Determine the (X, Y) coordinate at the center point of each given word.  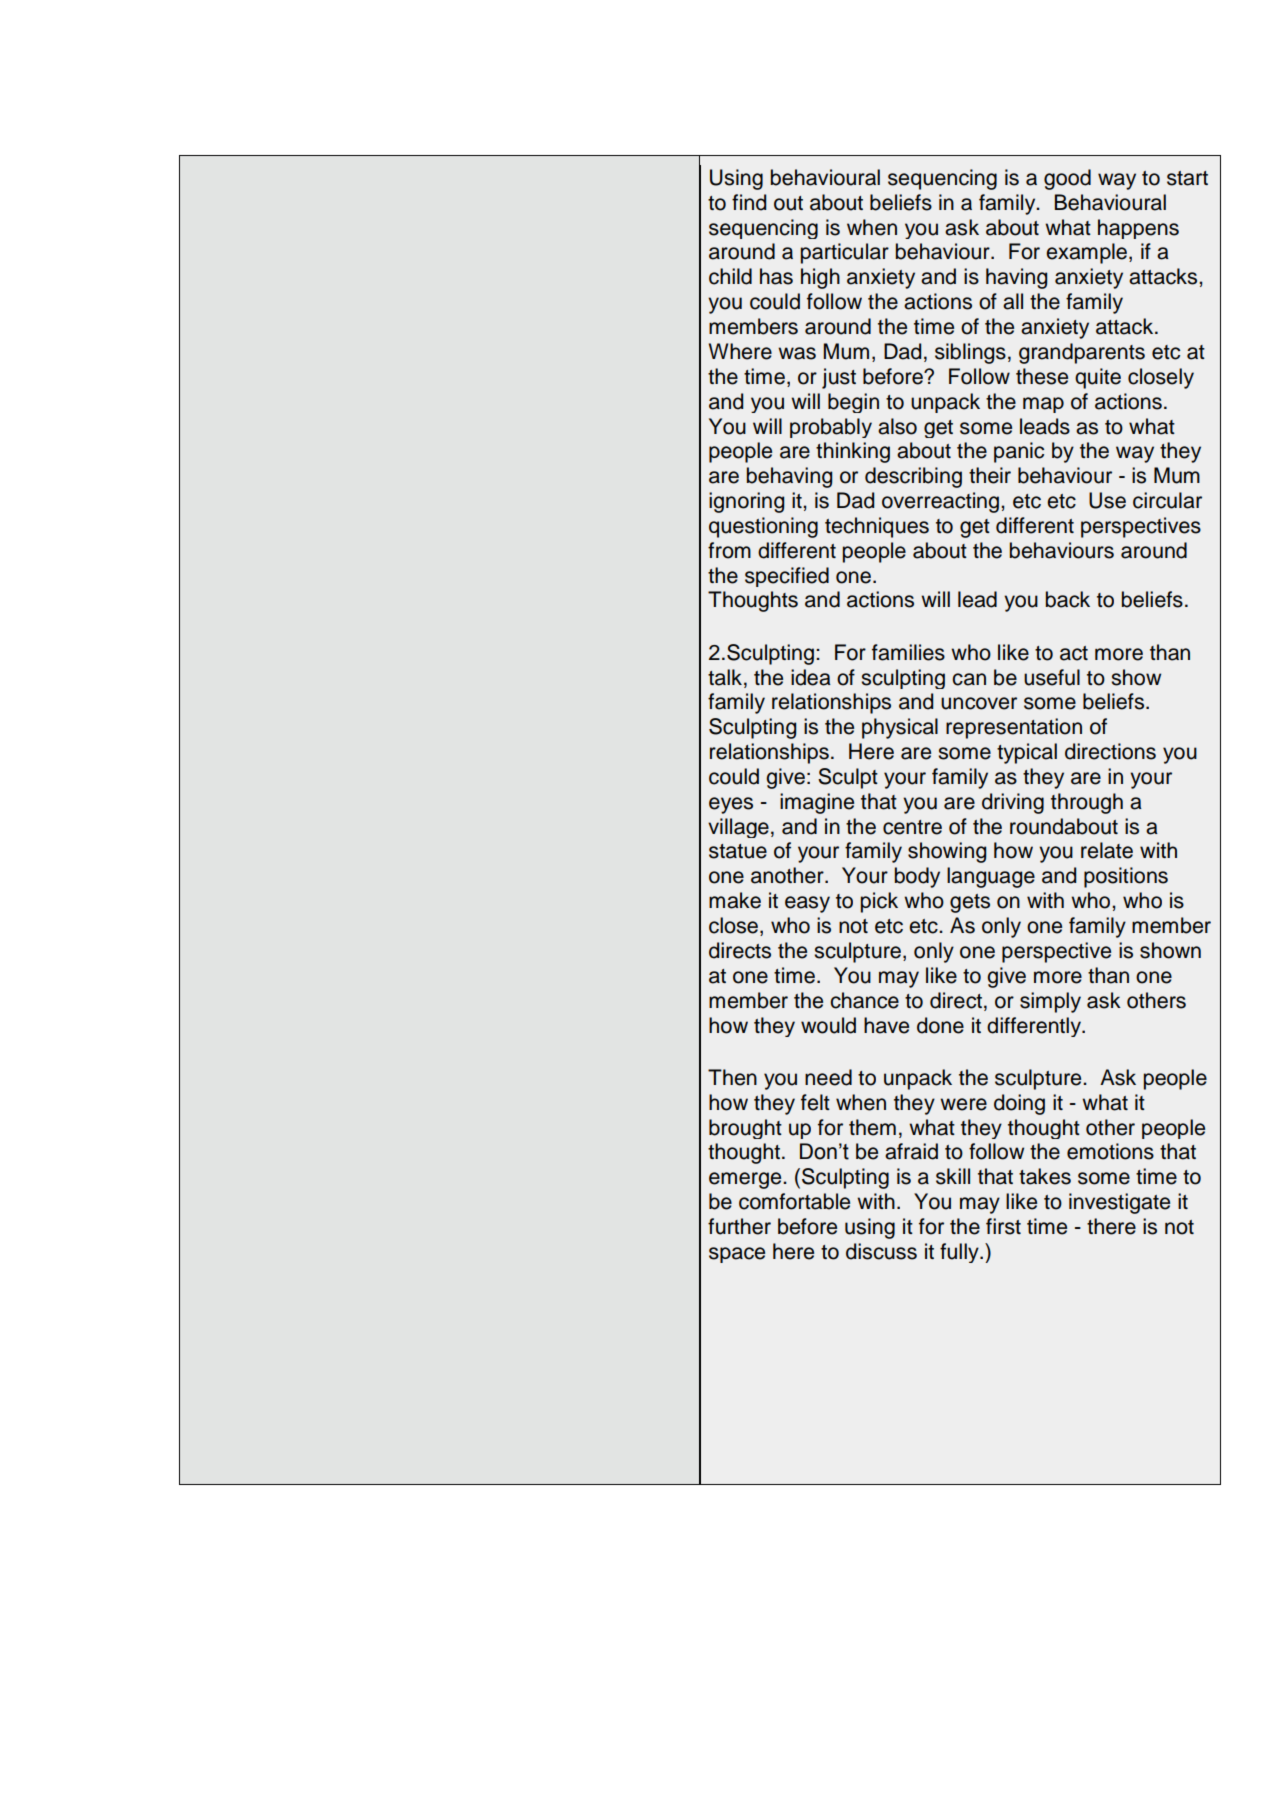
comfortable (794, 1201)
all (1013, 301)
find (749, 202)
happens (1138, 229)
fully (960, 1253)
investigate (1119, 1203)
